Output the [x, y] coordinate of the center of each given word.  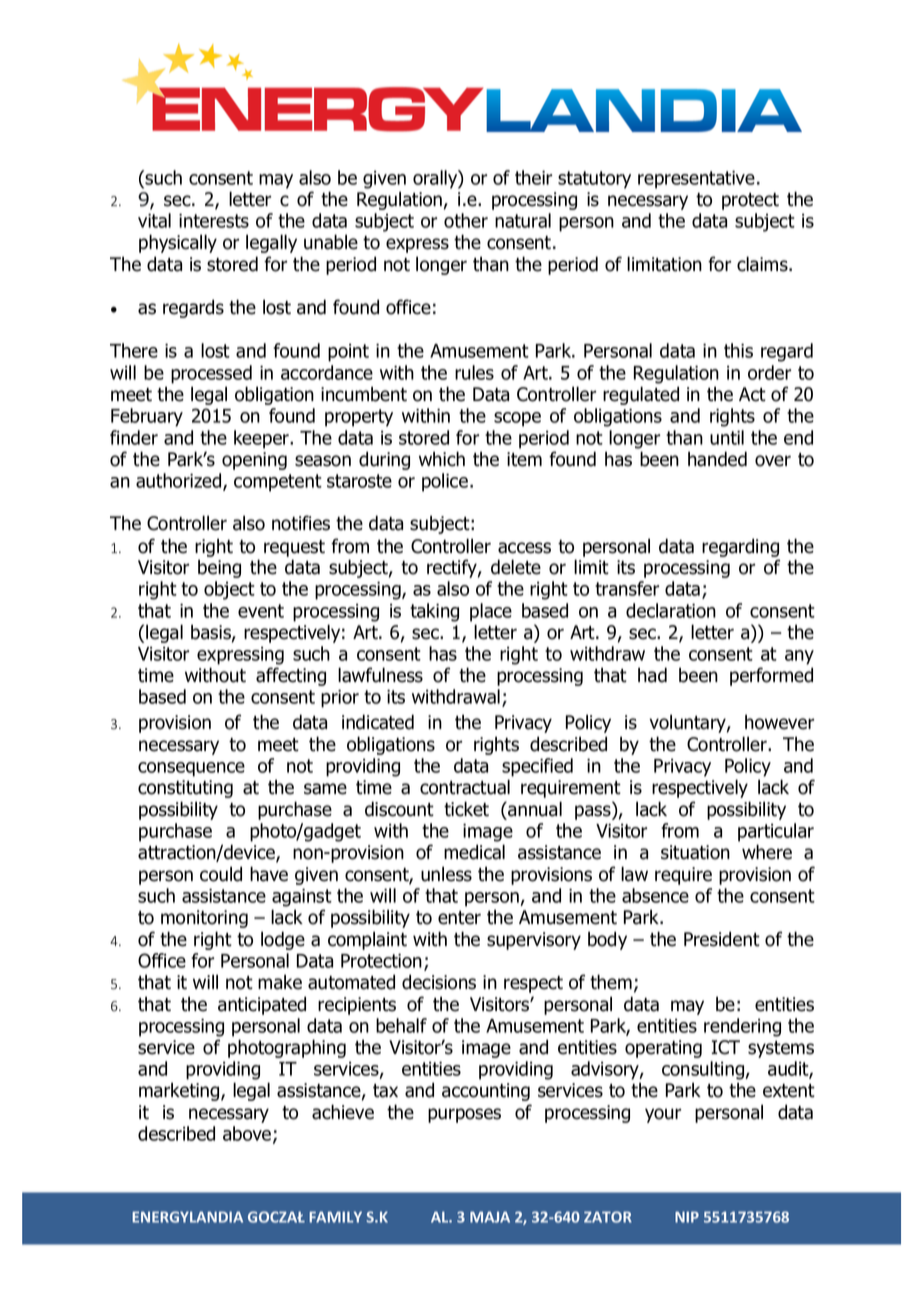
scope [517, 419]
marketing [180, 1091]
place [491, 612]
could [221, 874]
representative [696, 180]
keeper [262, 439]
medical [474, 852]
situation [695, 852]
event [261, 611]
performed [771, 676]
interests [214, 221]
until [727, 437]
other [466, 220]
